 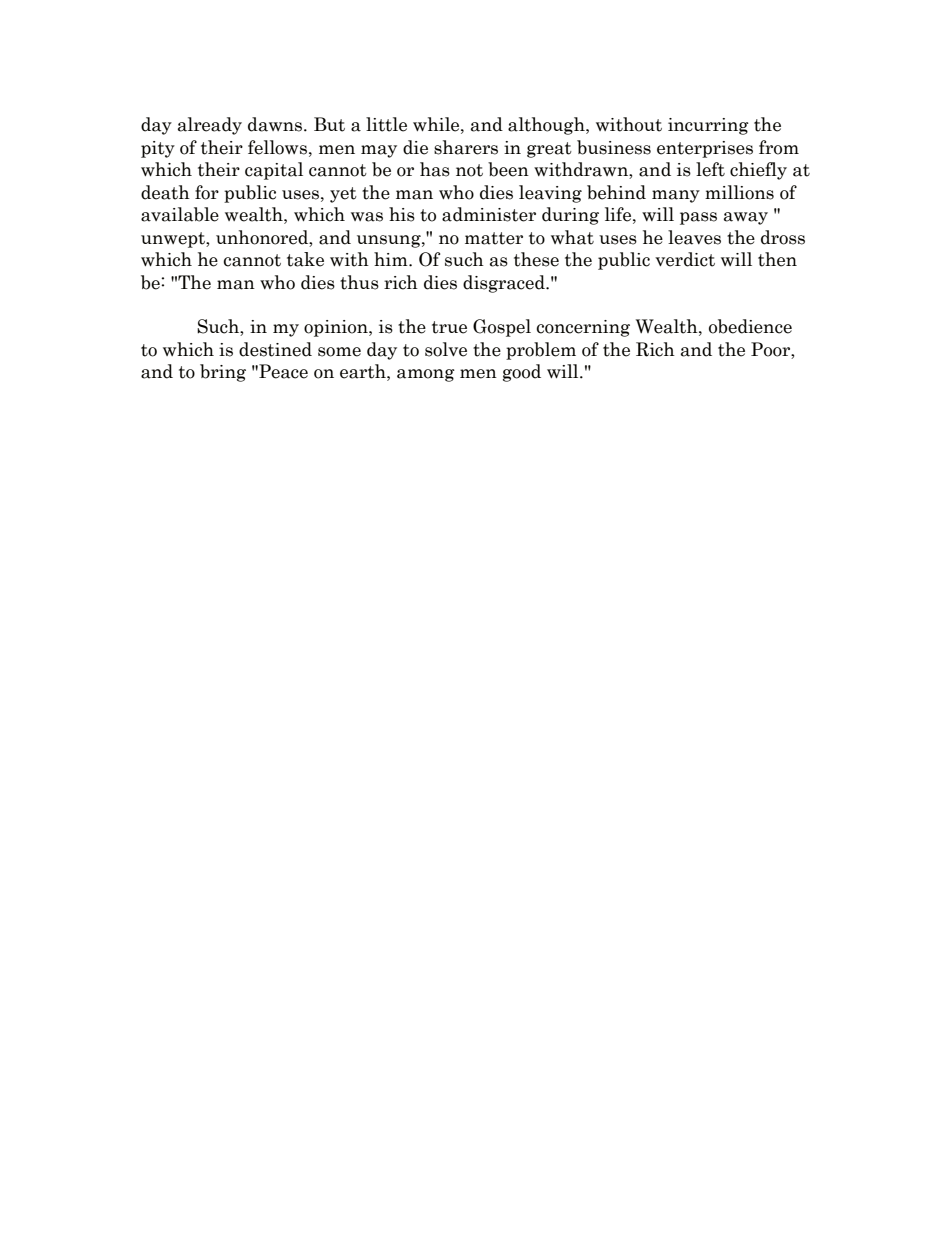 I want to click on verdict, so click(x=685, y=259).
